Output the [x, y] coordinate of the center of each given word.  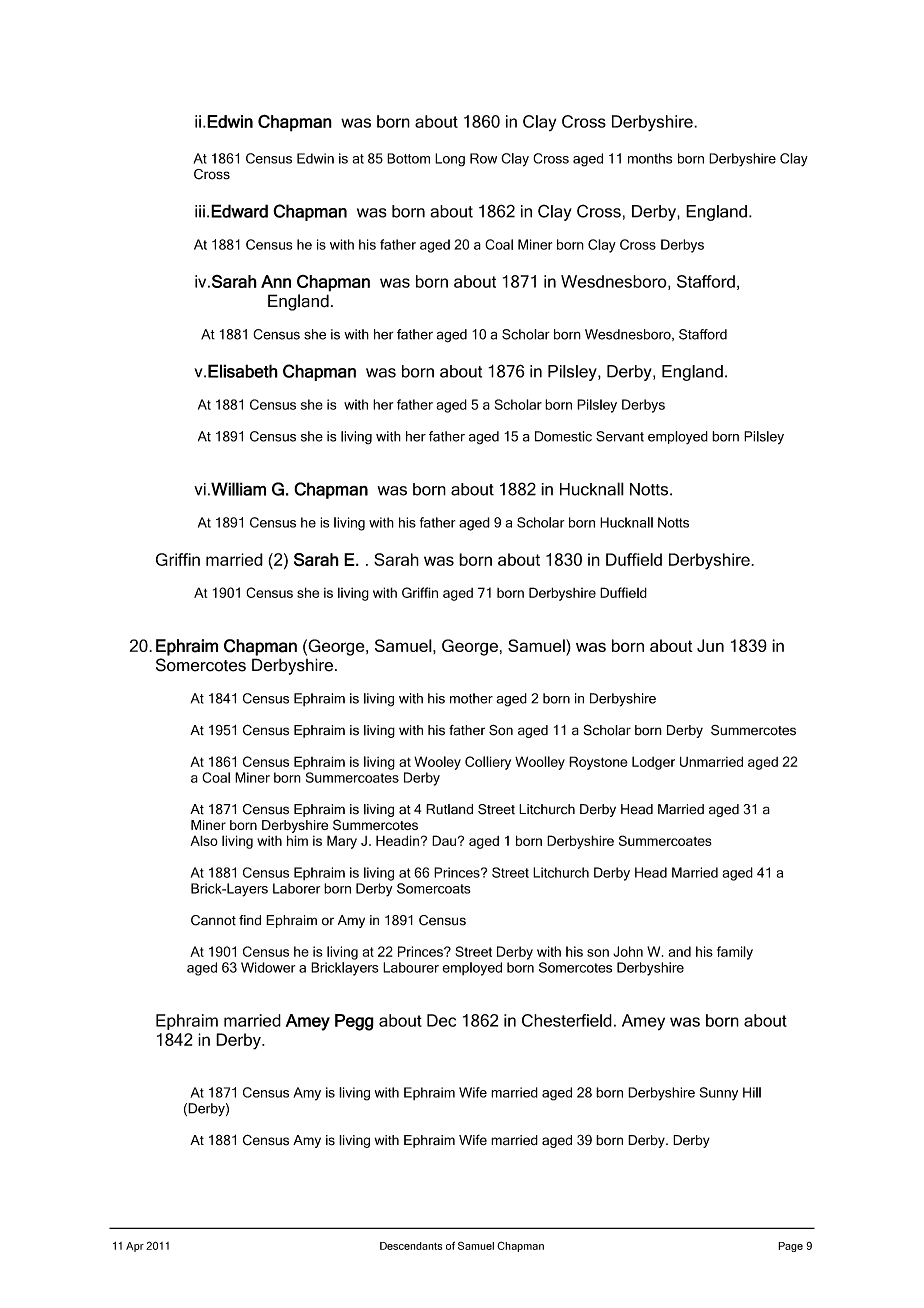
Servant [620, 436]
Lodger [653, 763]
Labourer [411, 967]
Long [450, 160]
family [735, 953]
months [650, 158]
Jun [710, 645]
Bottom [408, 158]
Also [204, 840]
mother [471, 698]
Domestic [563, 436]
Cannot [213, 920]
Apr [135, 1247]
